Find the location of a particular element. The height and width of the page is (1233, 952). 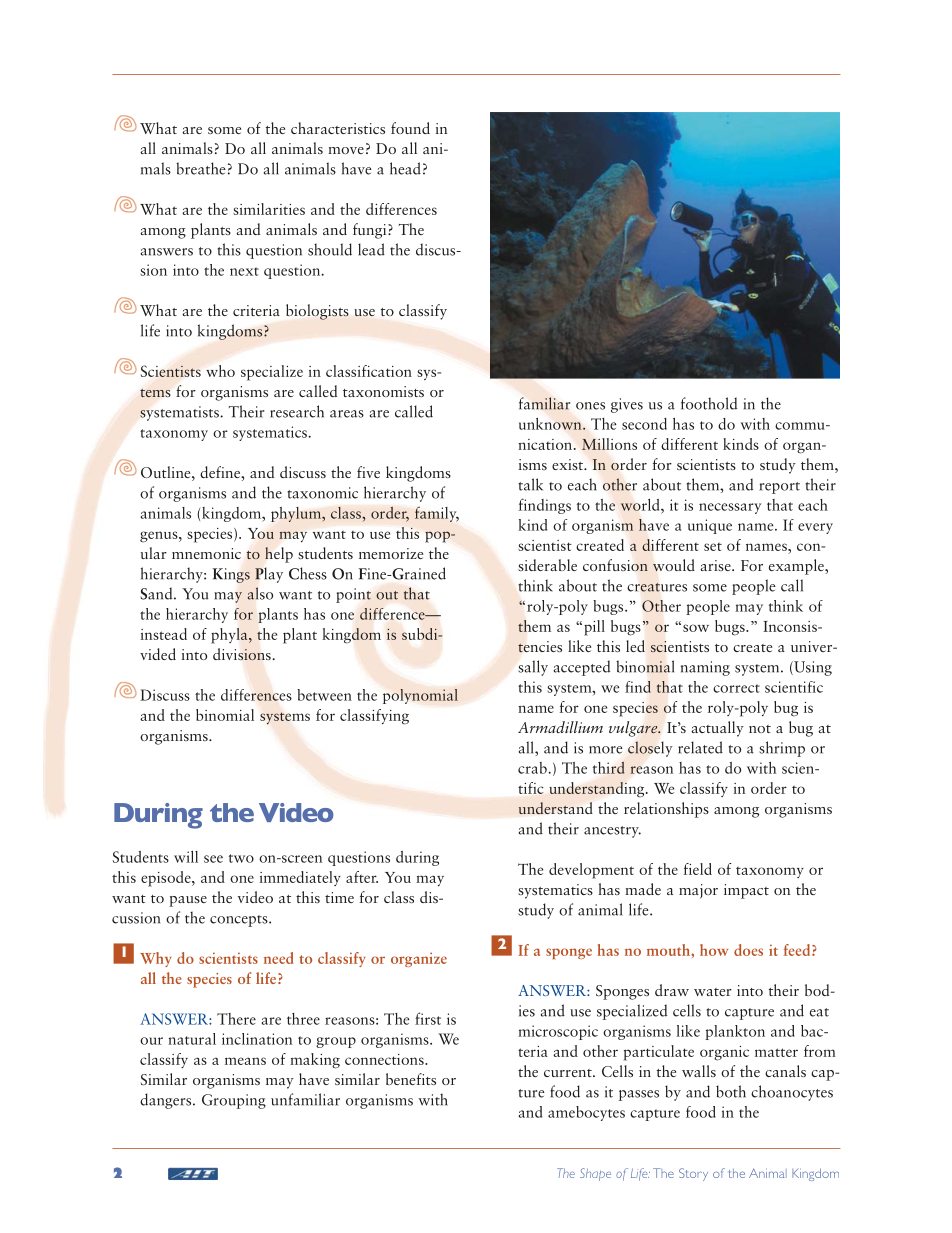

dangers is located at coordinates (167, 1101).
